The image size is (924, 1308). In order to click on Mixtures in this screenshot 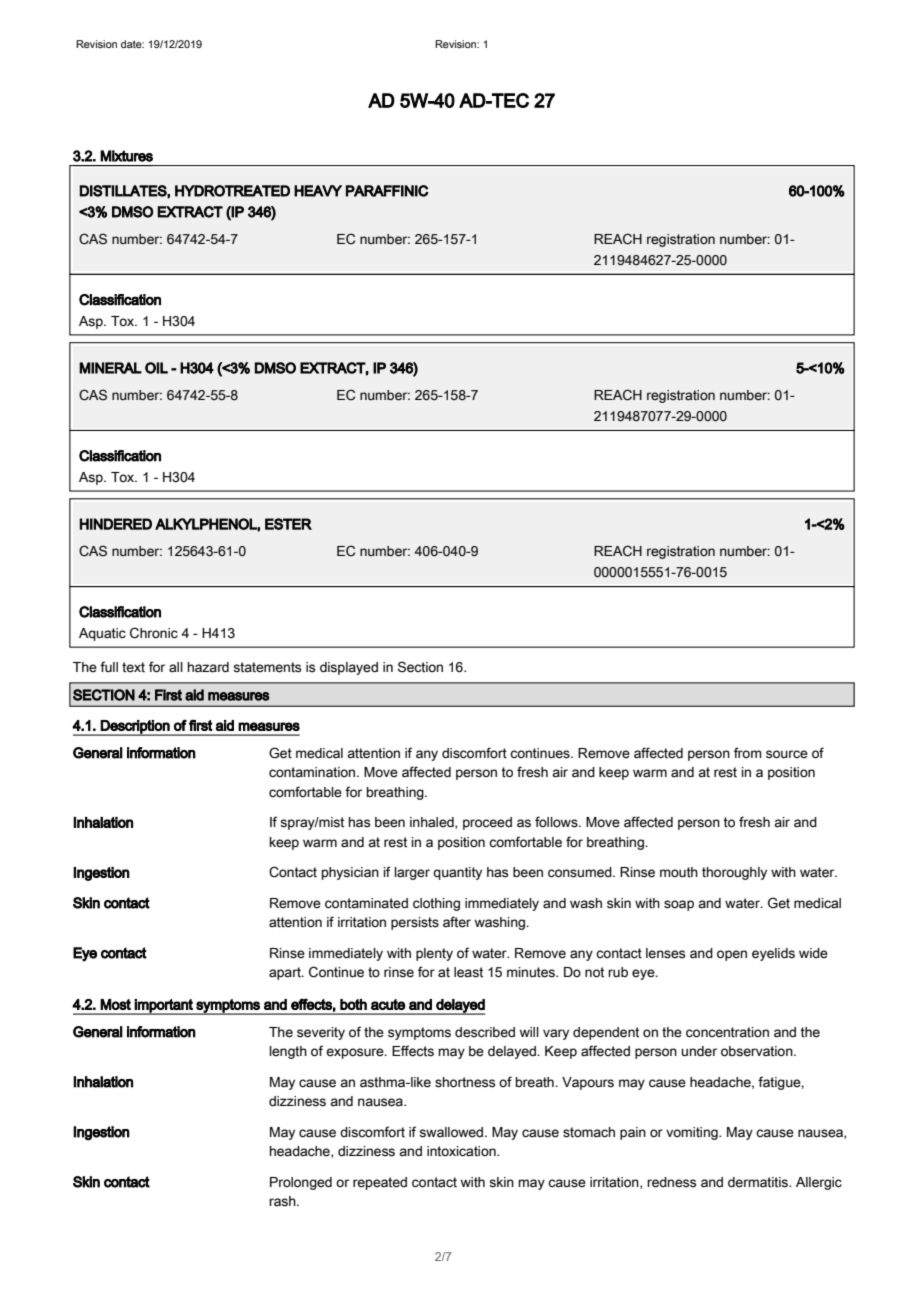, I will do `click(126, 156)`.
